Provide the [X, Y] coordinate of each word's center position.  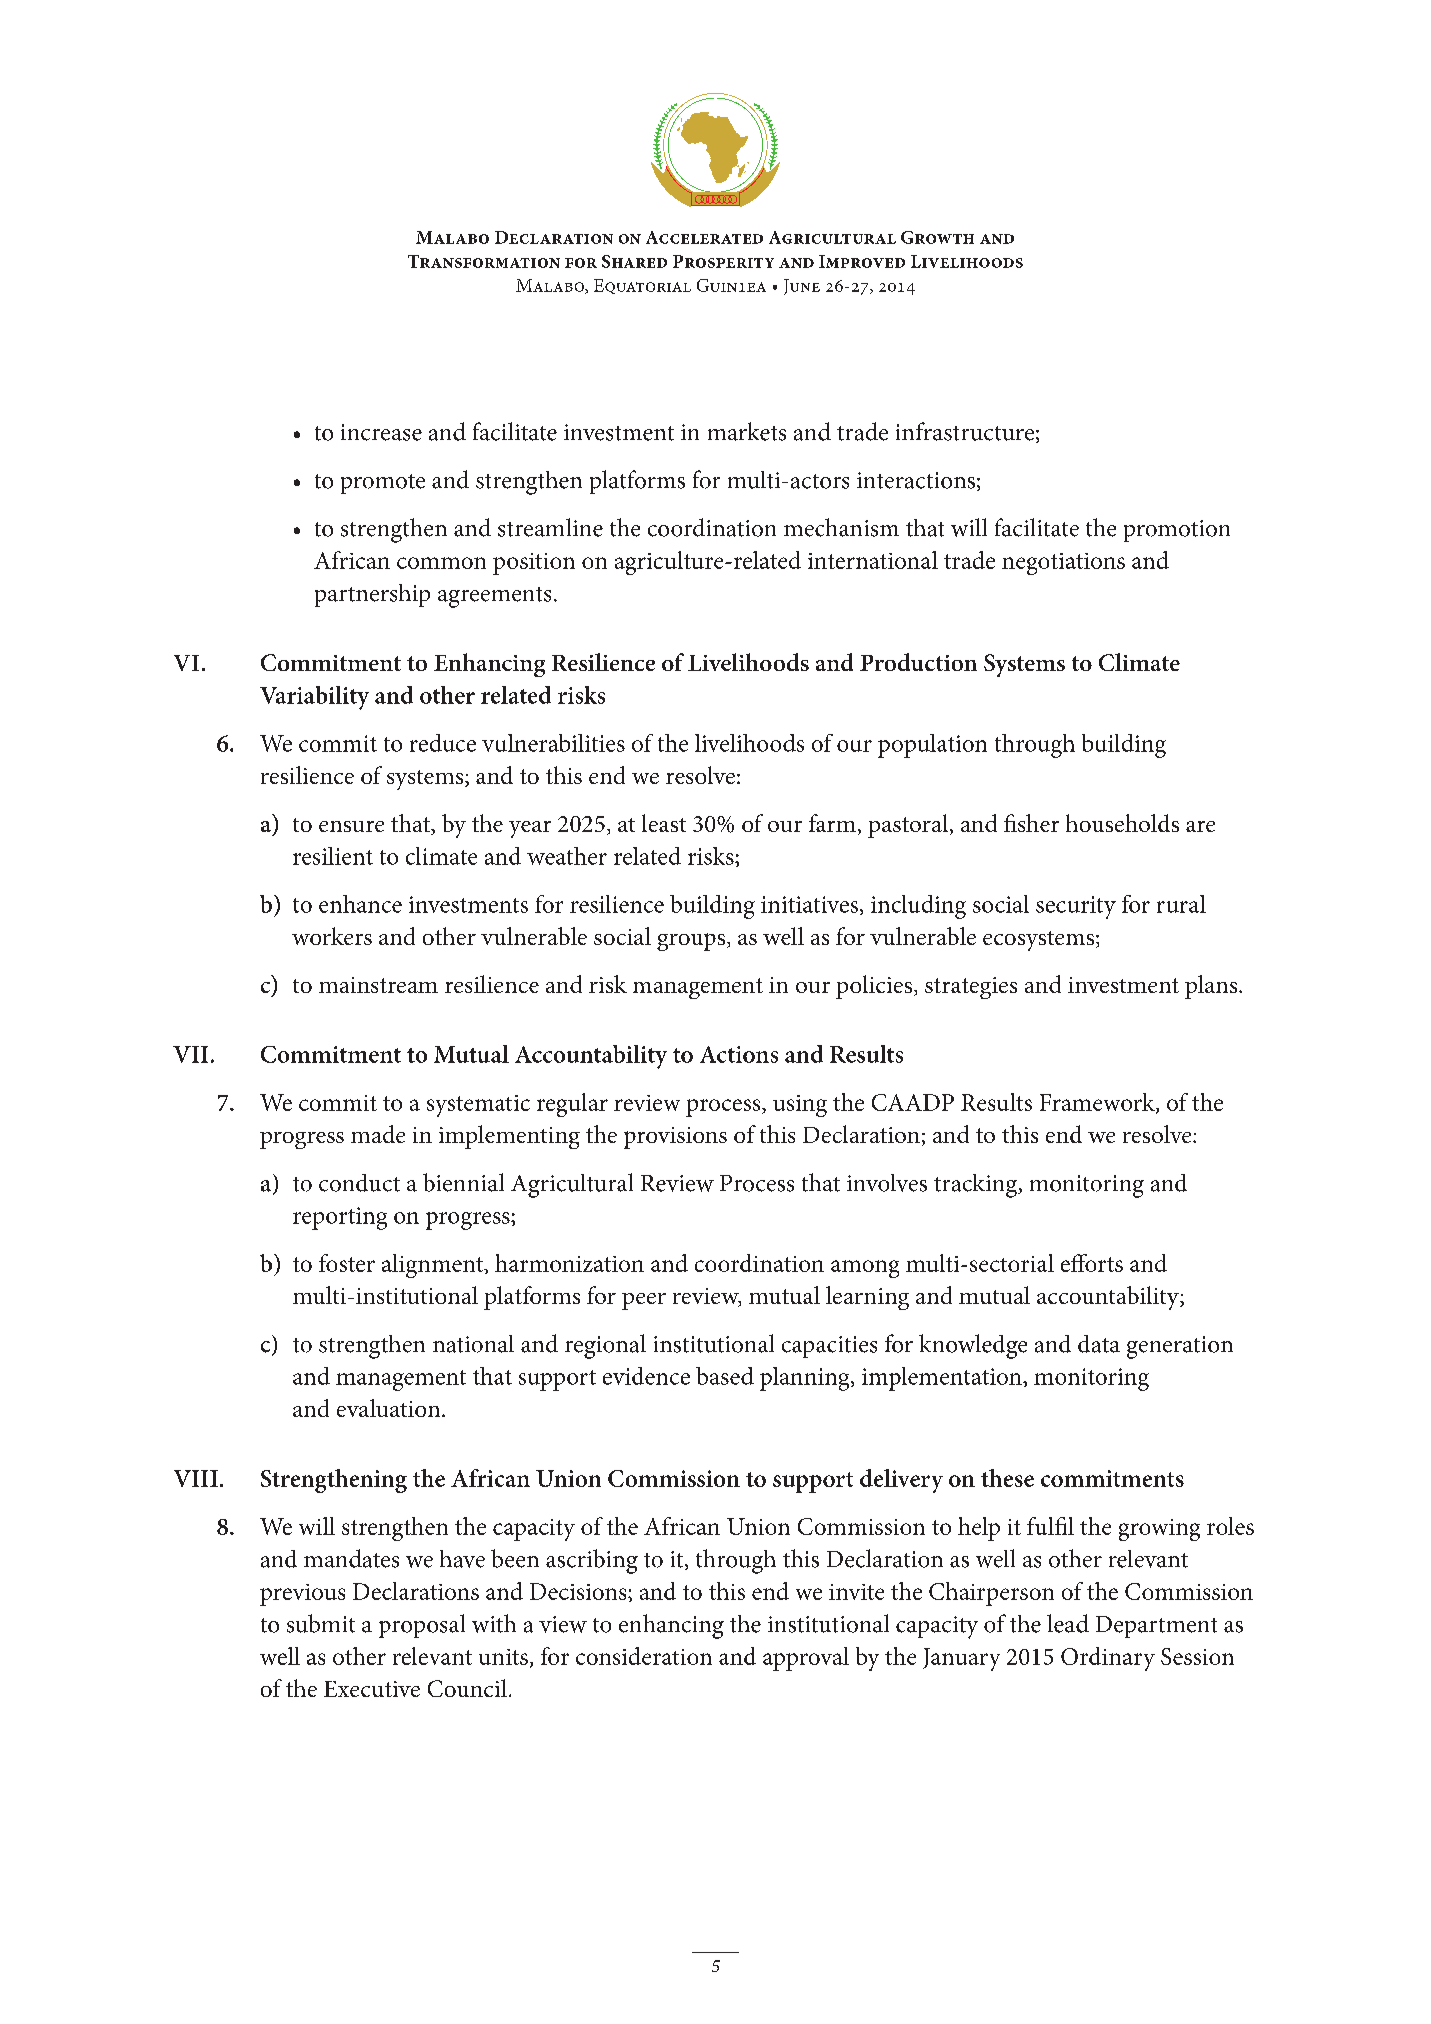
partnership [372, 595]
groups [692, 942]
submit [321, 1623]
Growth [937, 237]
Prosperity [723, 261]
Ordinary [1108, 1659]
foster [347, 1263]
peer [644, 1301]
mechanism [841, 527]
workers [332, 936]
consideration [644, 1656]
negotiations [1063, 564]
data [1099, 1344]
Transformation [484, 261]
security [1076, 907]
